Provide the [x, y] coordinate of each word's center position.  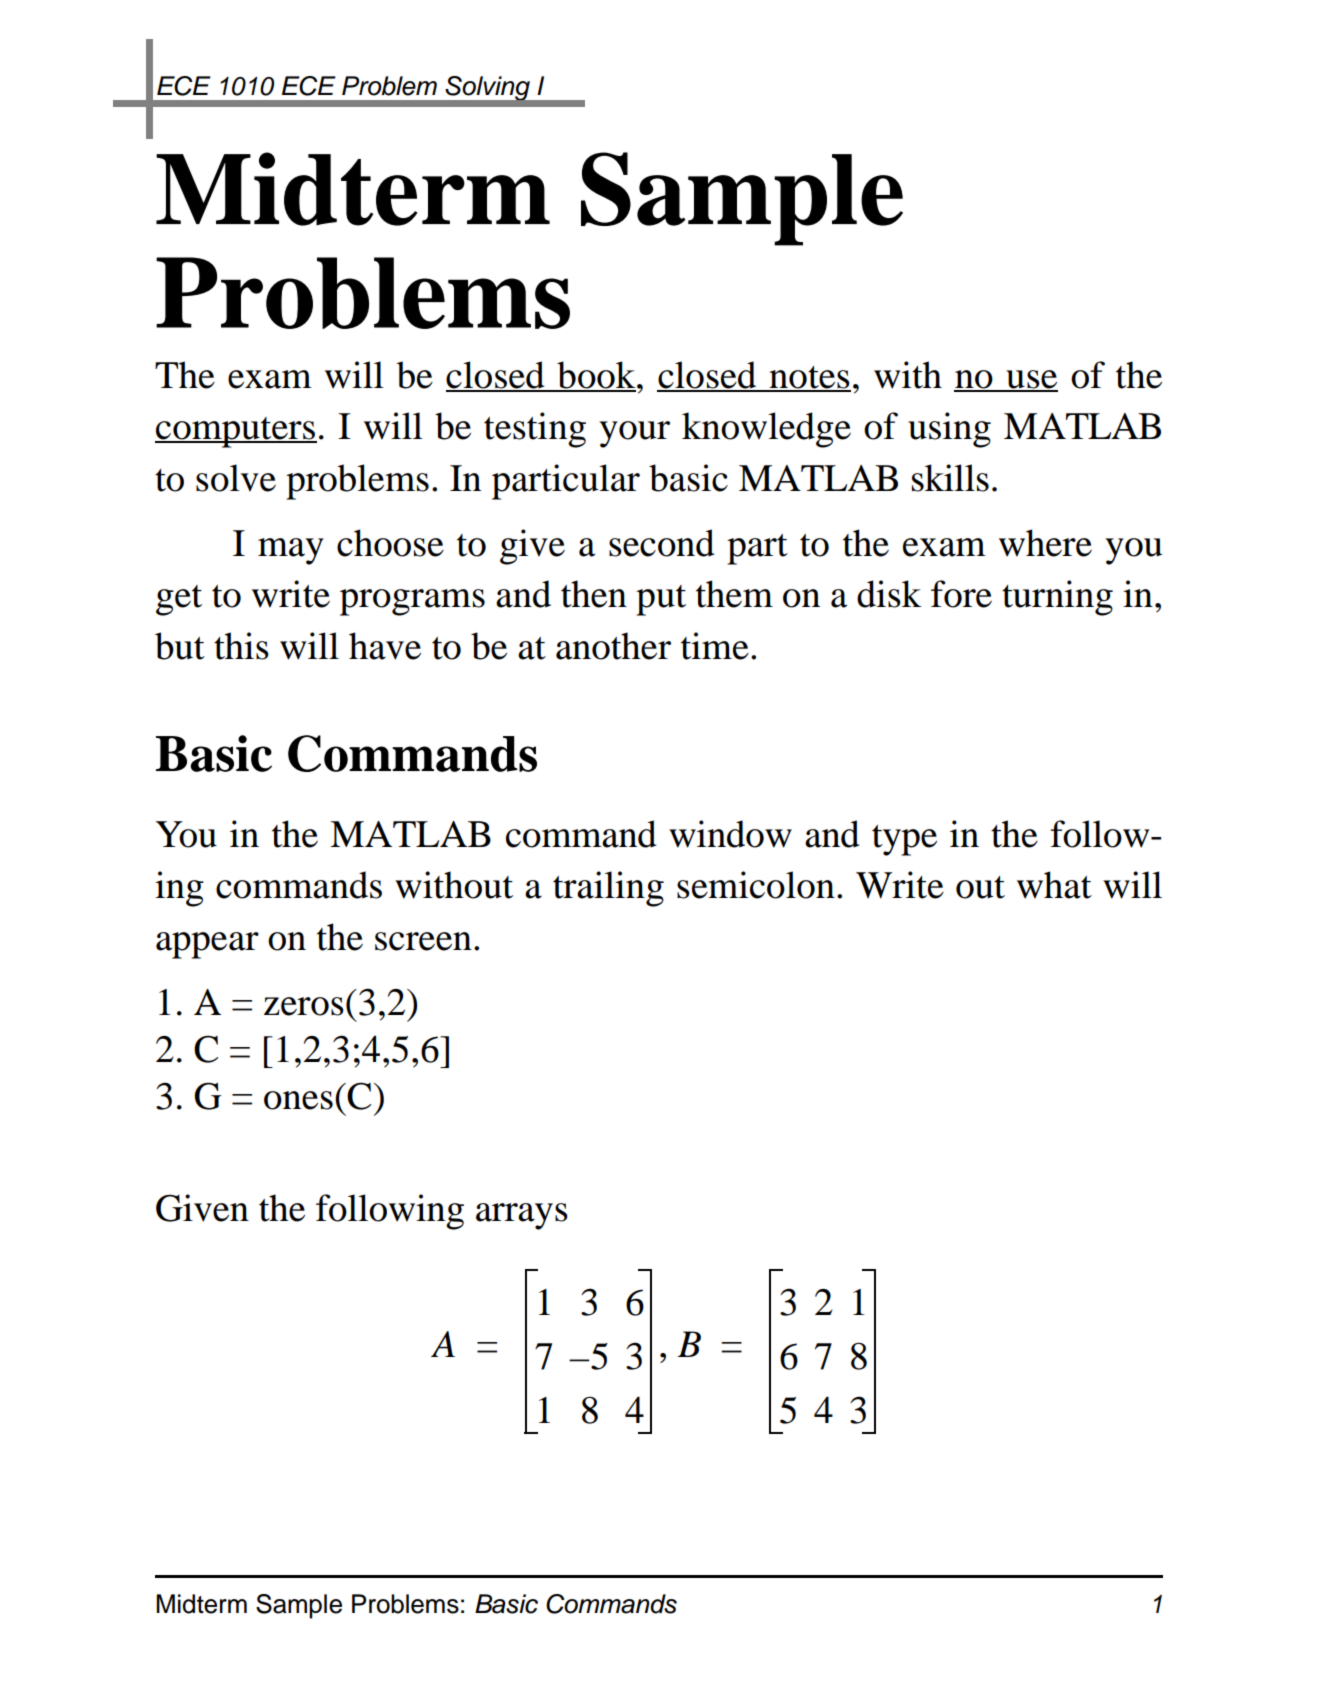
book [596, 376]
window [730, 834]
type [904, 840]
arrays [522, 1216]
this [241, 646]
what [1054, 885]
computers [236, 432]
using [949, 430]
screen [423, 941]
